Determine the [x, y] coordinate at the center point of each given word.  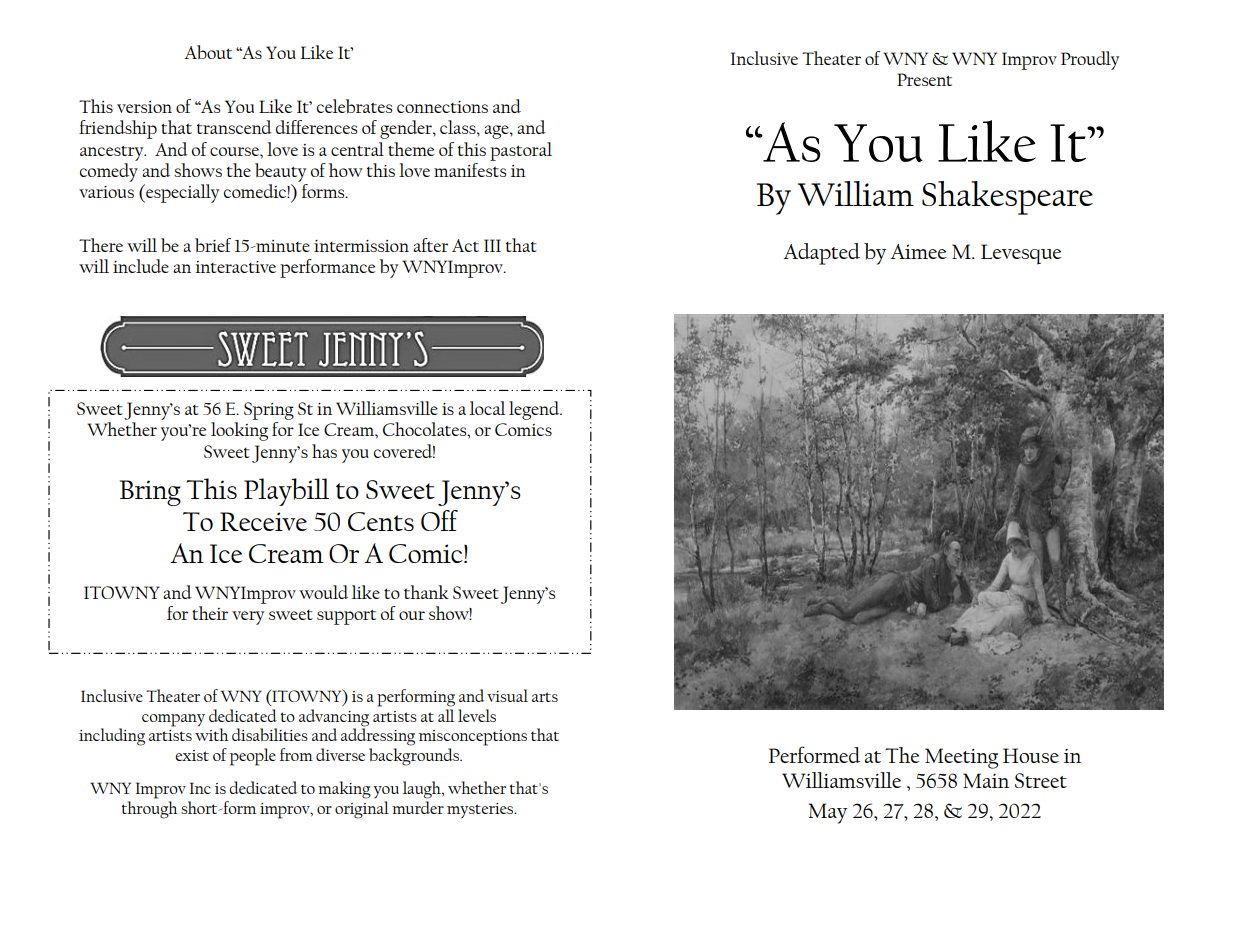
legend [535, 410]
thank [426, 592]
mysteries [481, 811]
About [208, 52]
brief [213, 245]
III [492, 245]
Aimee [918, 251]
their [210, 613]
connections [442, 107]
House [1031, 755]
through [149, 808]
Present [924, 79]
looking [239, 431]
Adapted [821, 254]
